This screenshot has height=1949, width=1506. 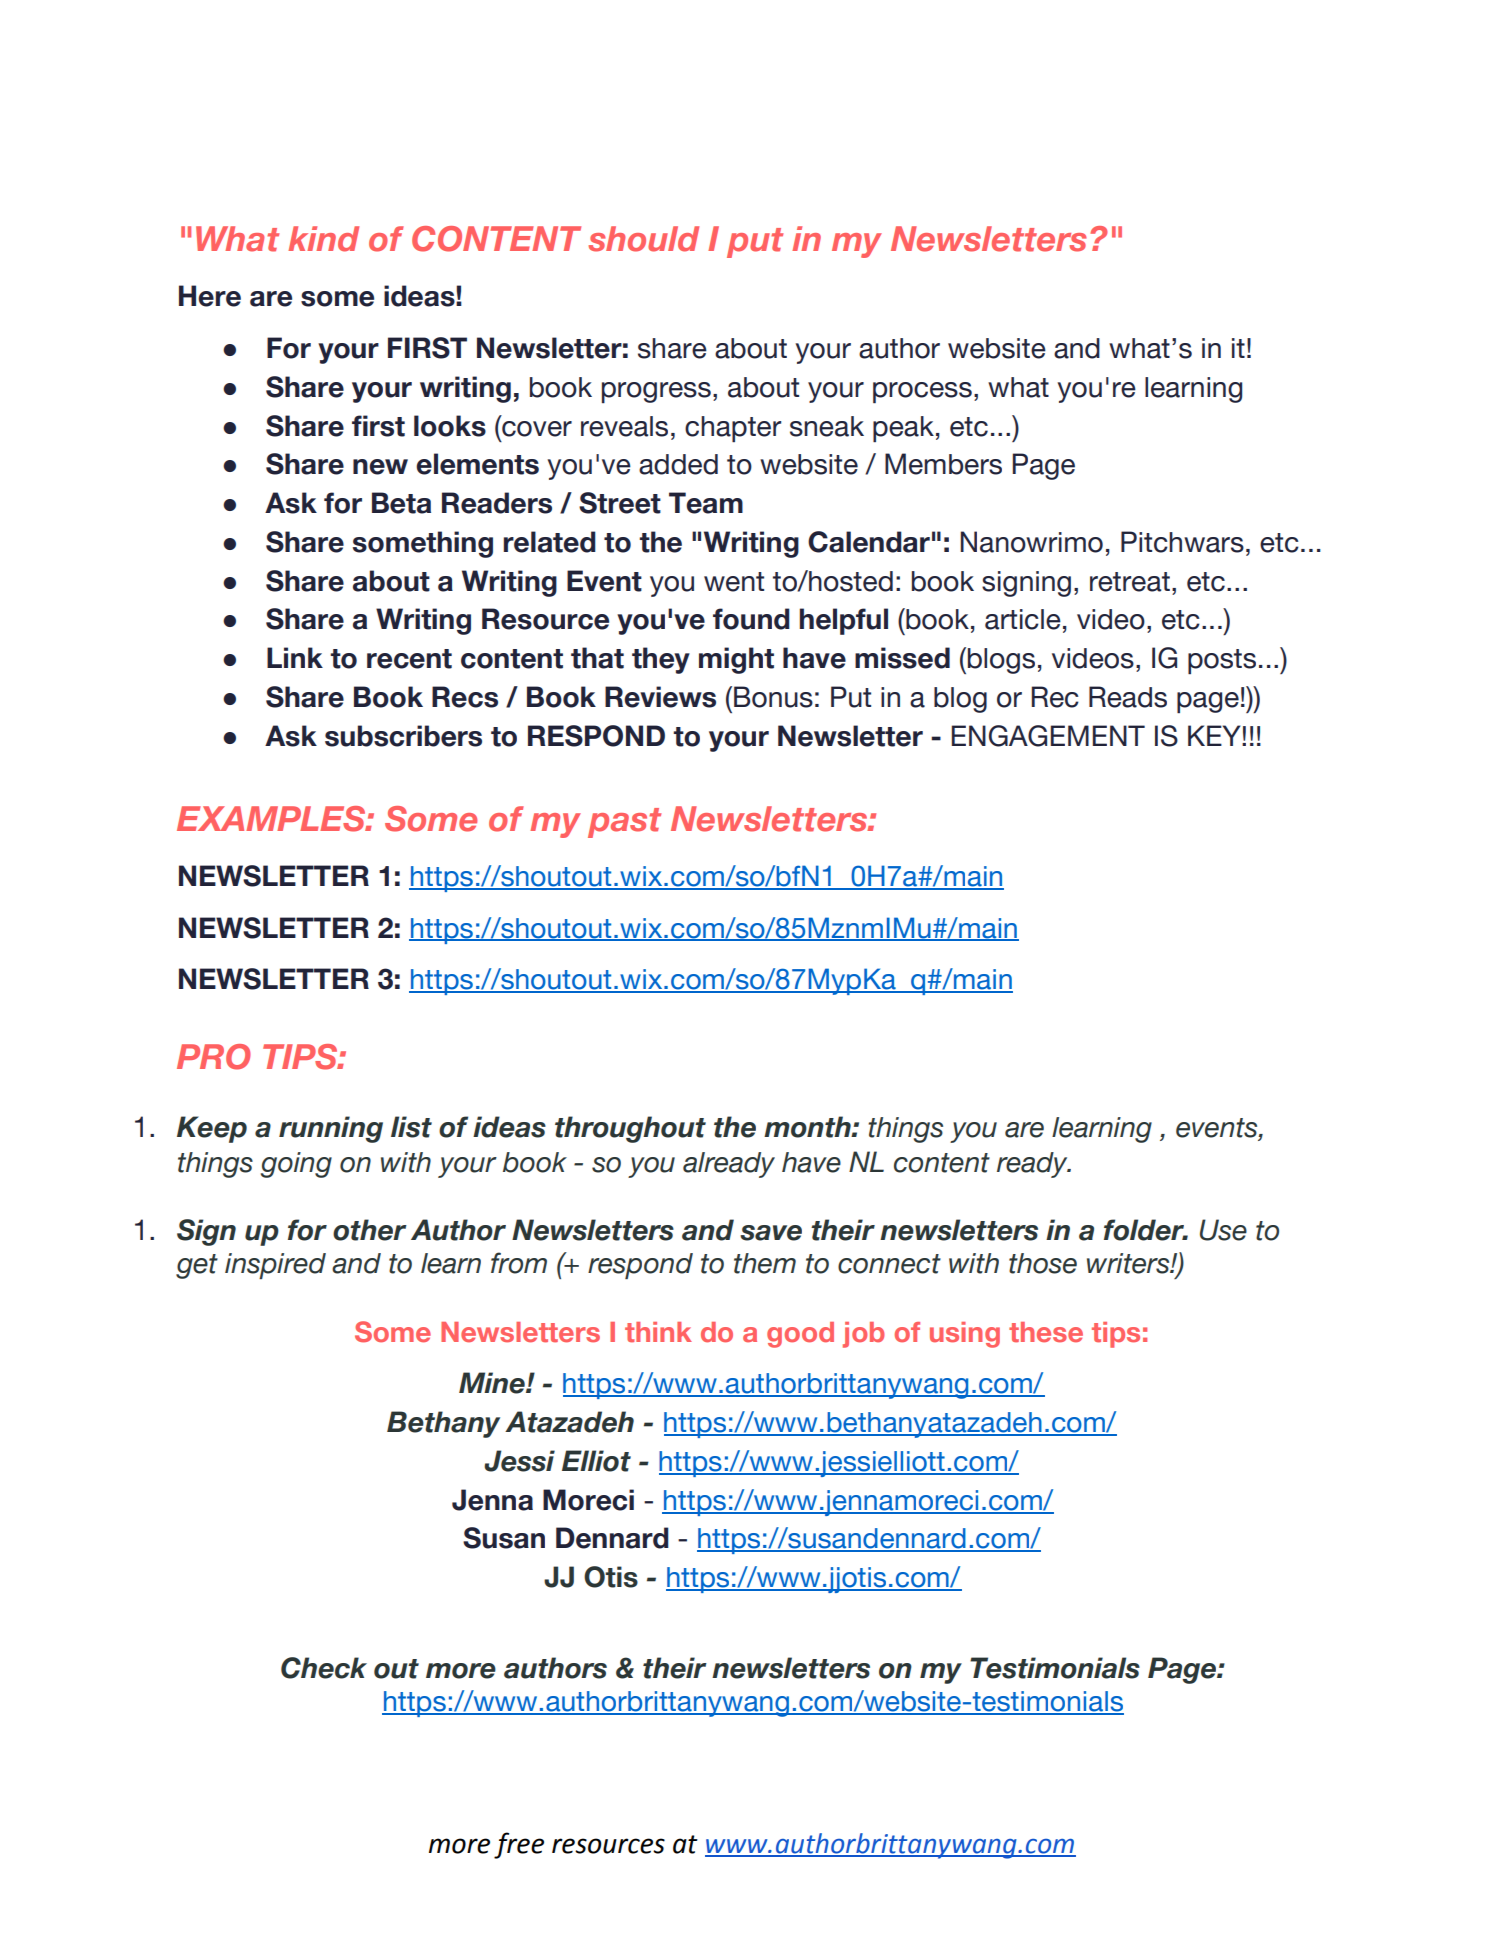 I want to click on kind, so click(x=323, y=239).
